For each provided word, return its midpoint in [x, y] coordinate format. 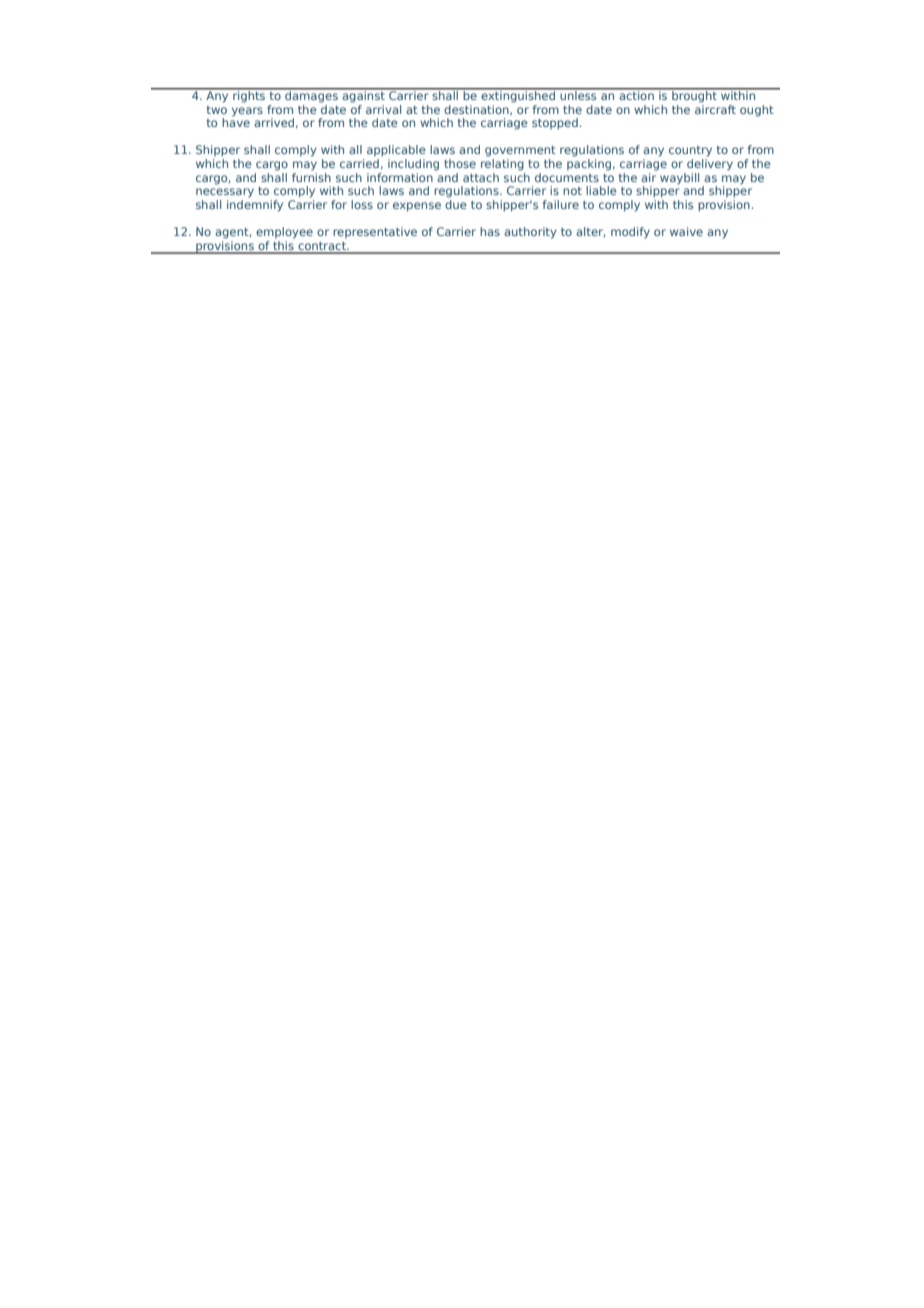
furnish [311, 176]
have [236, 121]
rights [249, 96]
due [456, 203]
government [520, 151]
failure [561, 204]
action [636, 94]
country [690, 151]
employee [284, 233]
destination [477, 110]
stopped [555, 124]
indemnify [255, 204]
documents [567, 177]
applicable [396, 151]
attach [481, 177]
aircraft [715, 108]
